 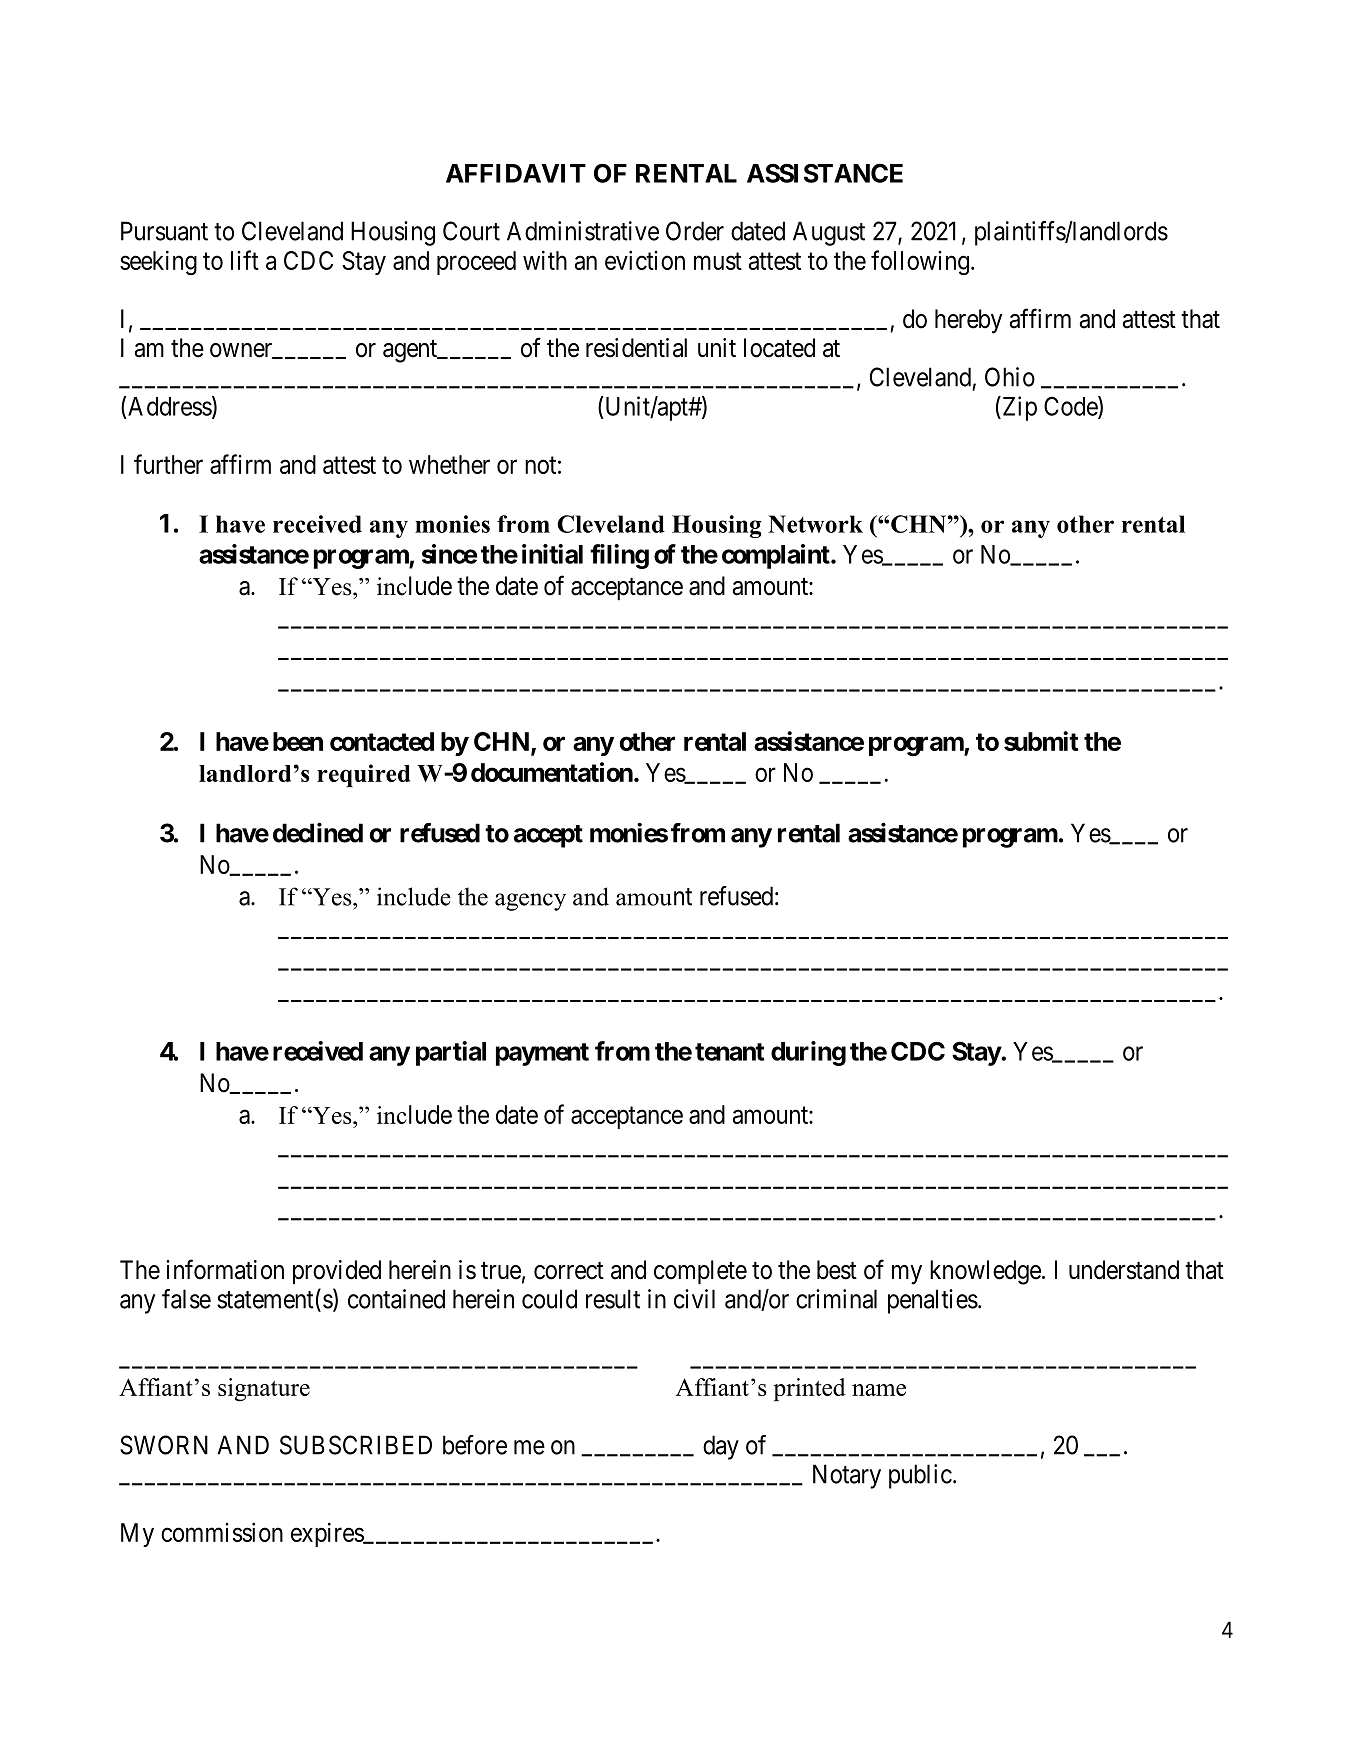 I want to click on Order, so click(x=695, y=231).
